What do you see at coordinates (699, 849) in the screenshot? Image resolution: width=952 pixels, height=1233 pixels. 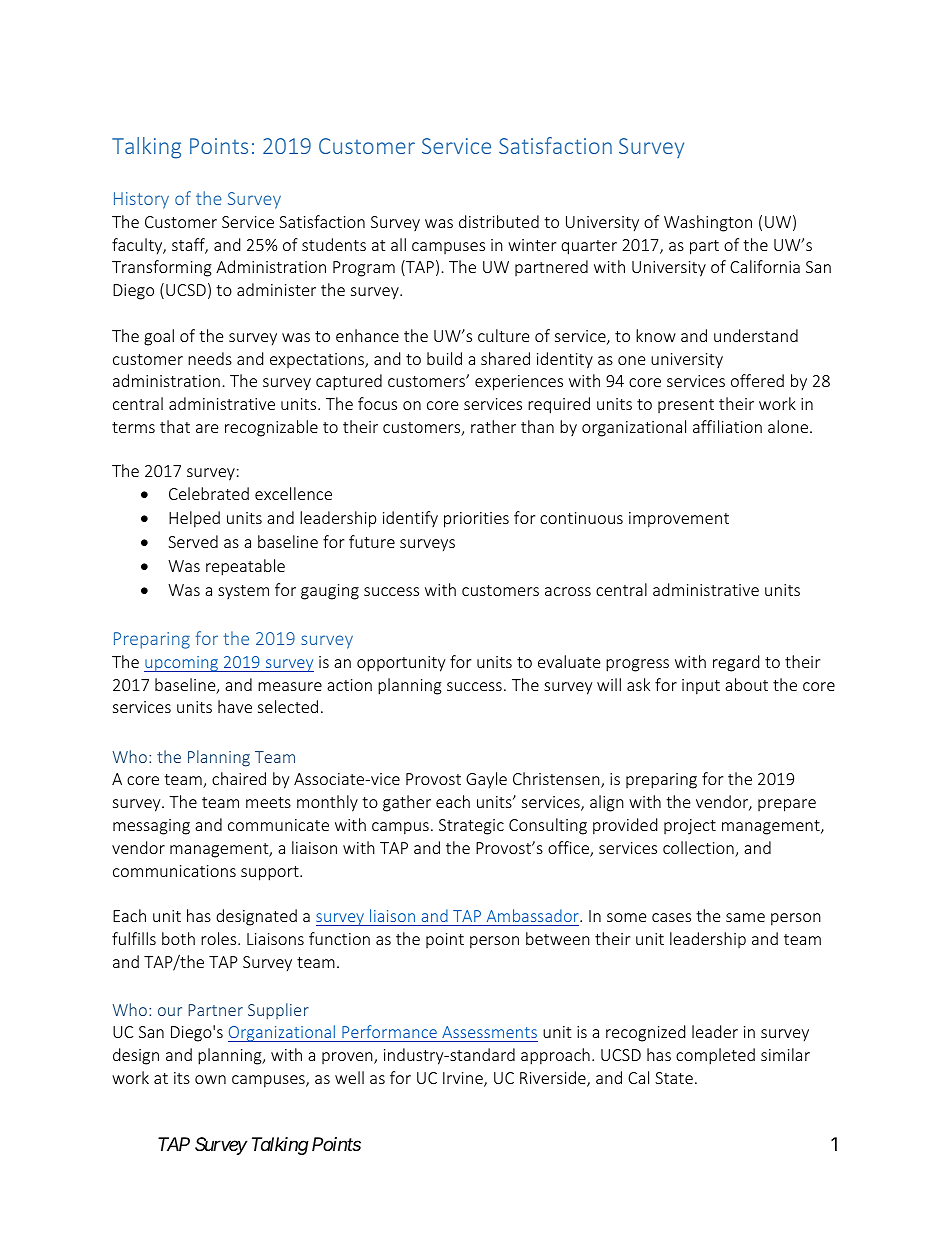 I see `collection` at bounding box center [699, 849].
